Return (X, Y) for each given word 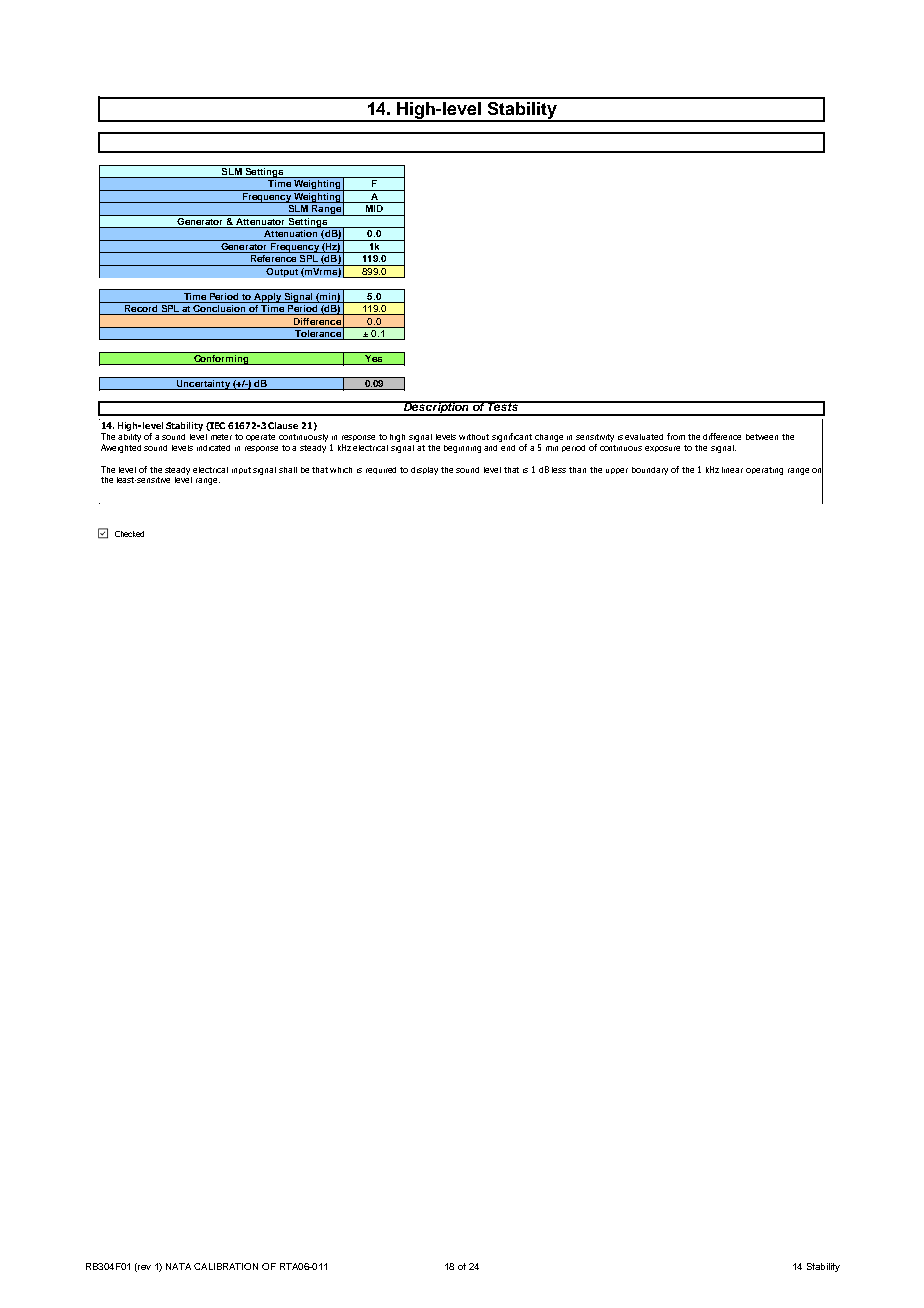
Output (282, 271)
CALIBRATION (226, 1266)
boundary (650, 471)
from (676, 436)
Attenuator (261, 220)
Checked (129, 534)
